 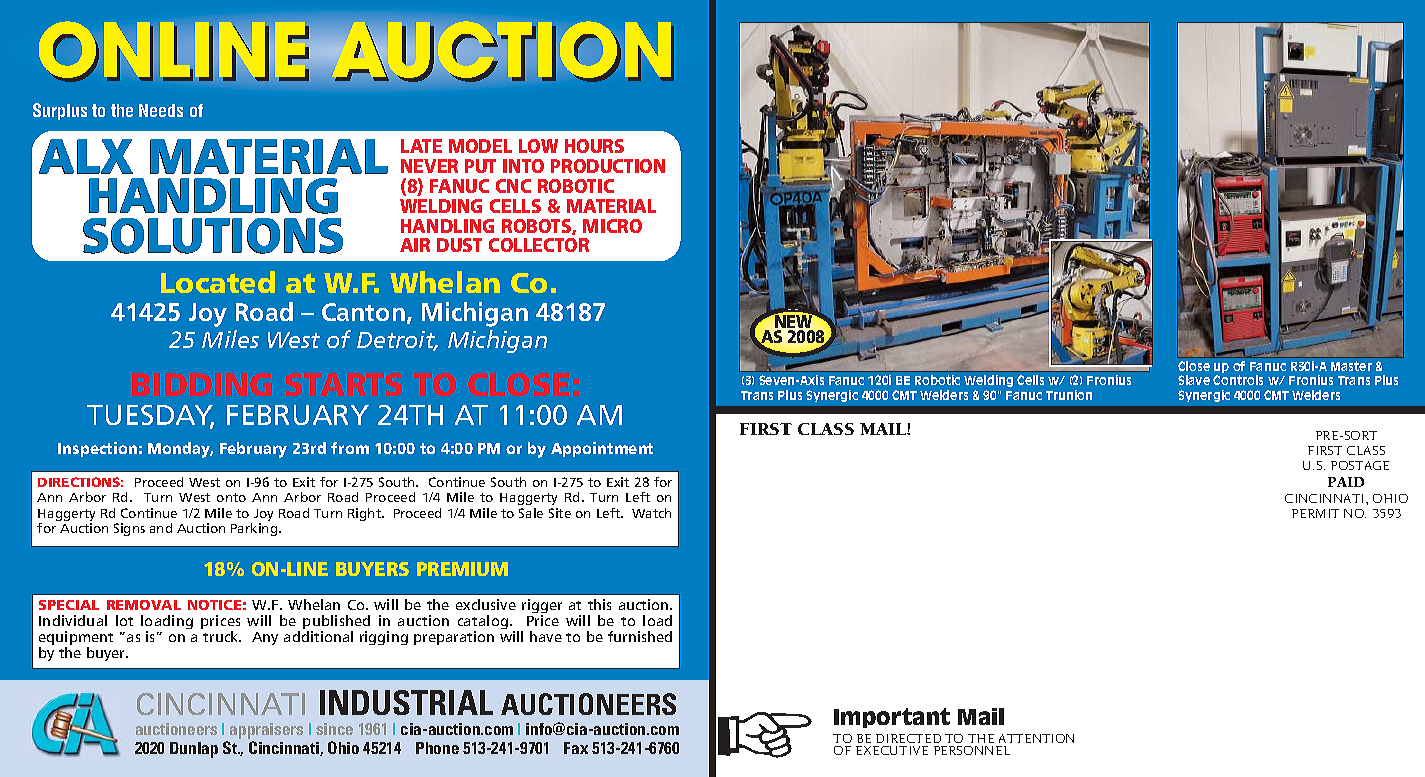 I want to click on PRODUCTION, so click(x=608, y=166).
